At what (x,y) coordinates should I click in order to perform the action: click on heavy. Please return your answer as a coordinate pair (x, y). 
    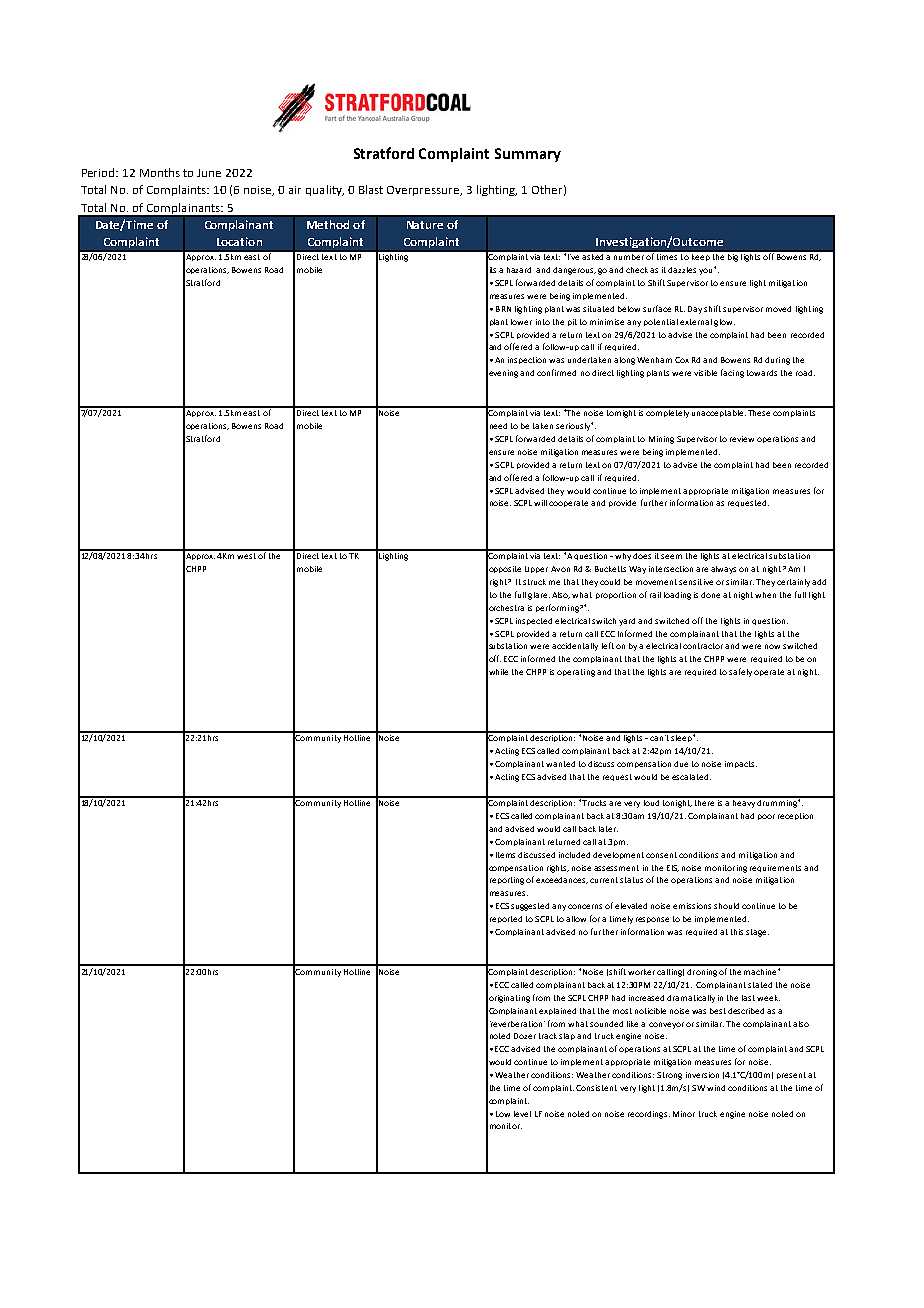
    Looking at the image, I should click on (744, 802).
